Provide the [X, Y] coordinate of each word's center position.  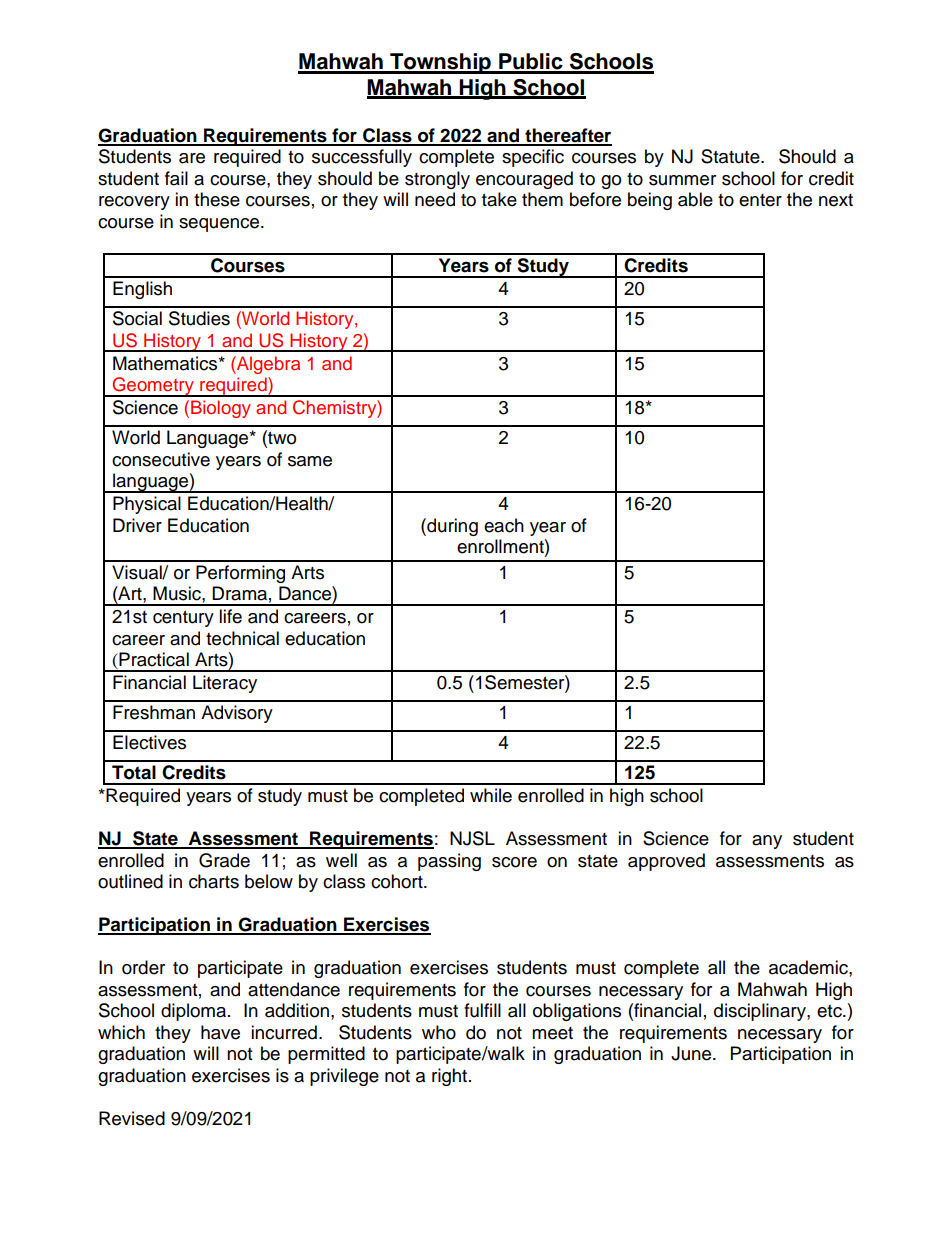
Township [440, 63]
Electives [149, 742]
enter [760, 200]
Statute [731, 156]
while [491, 795]
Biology [221, 409]
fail [176, 178]
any [767, 842]
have [220, 1032]
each [504, 525]
